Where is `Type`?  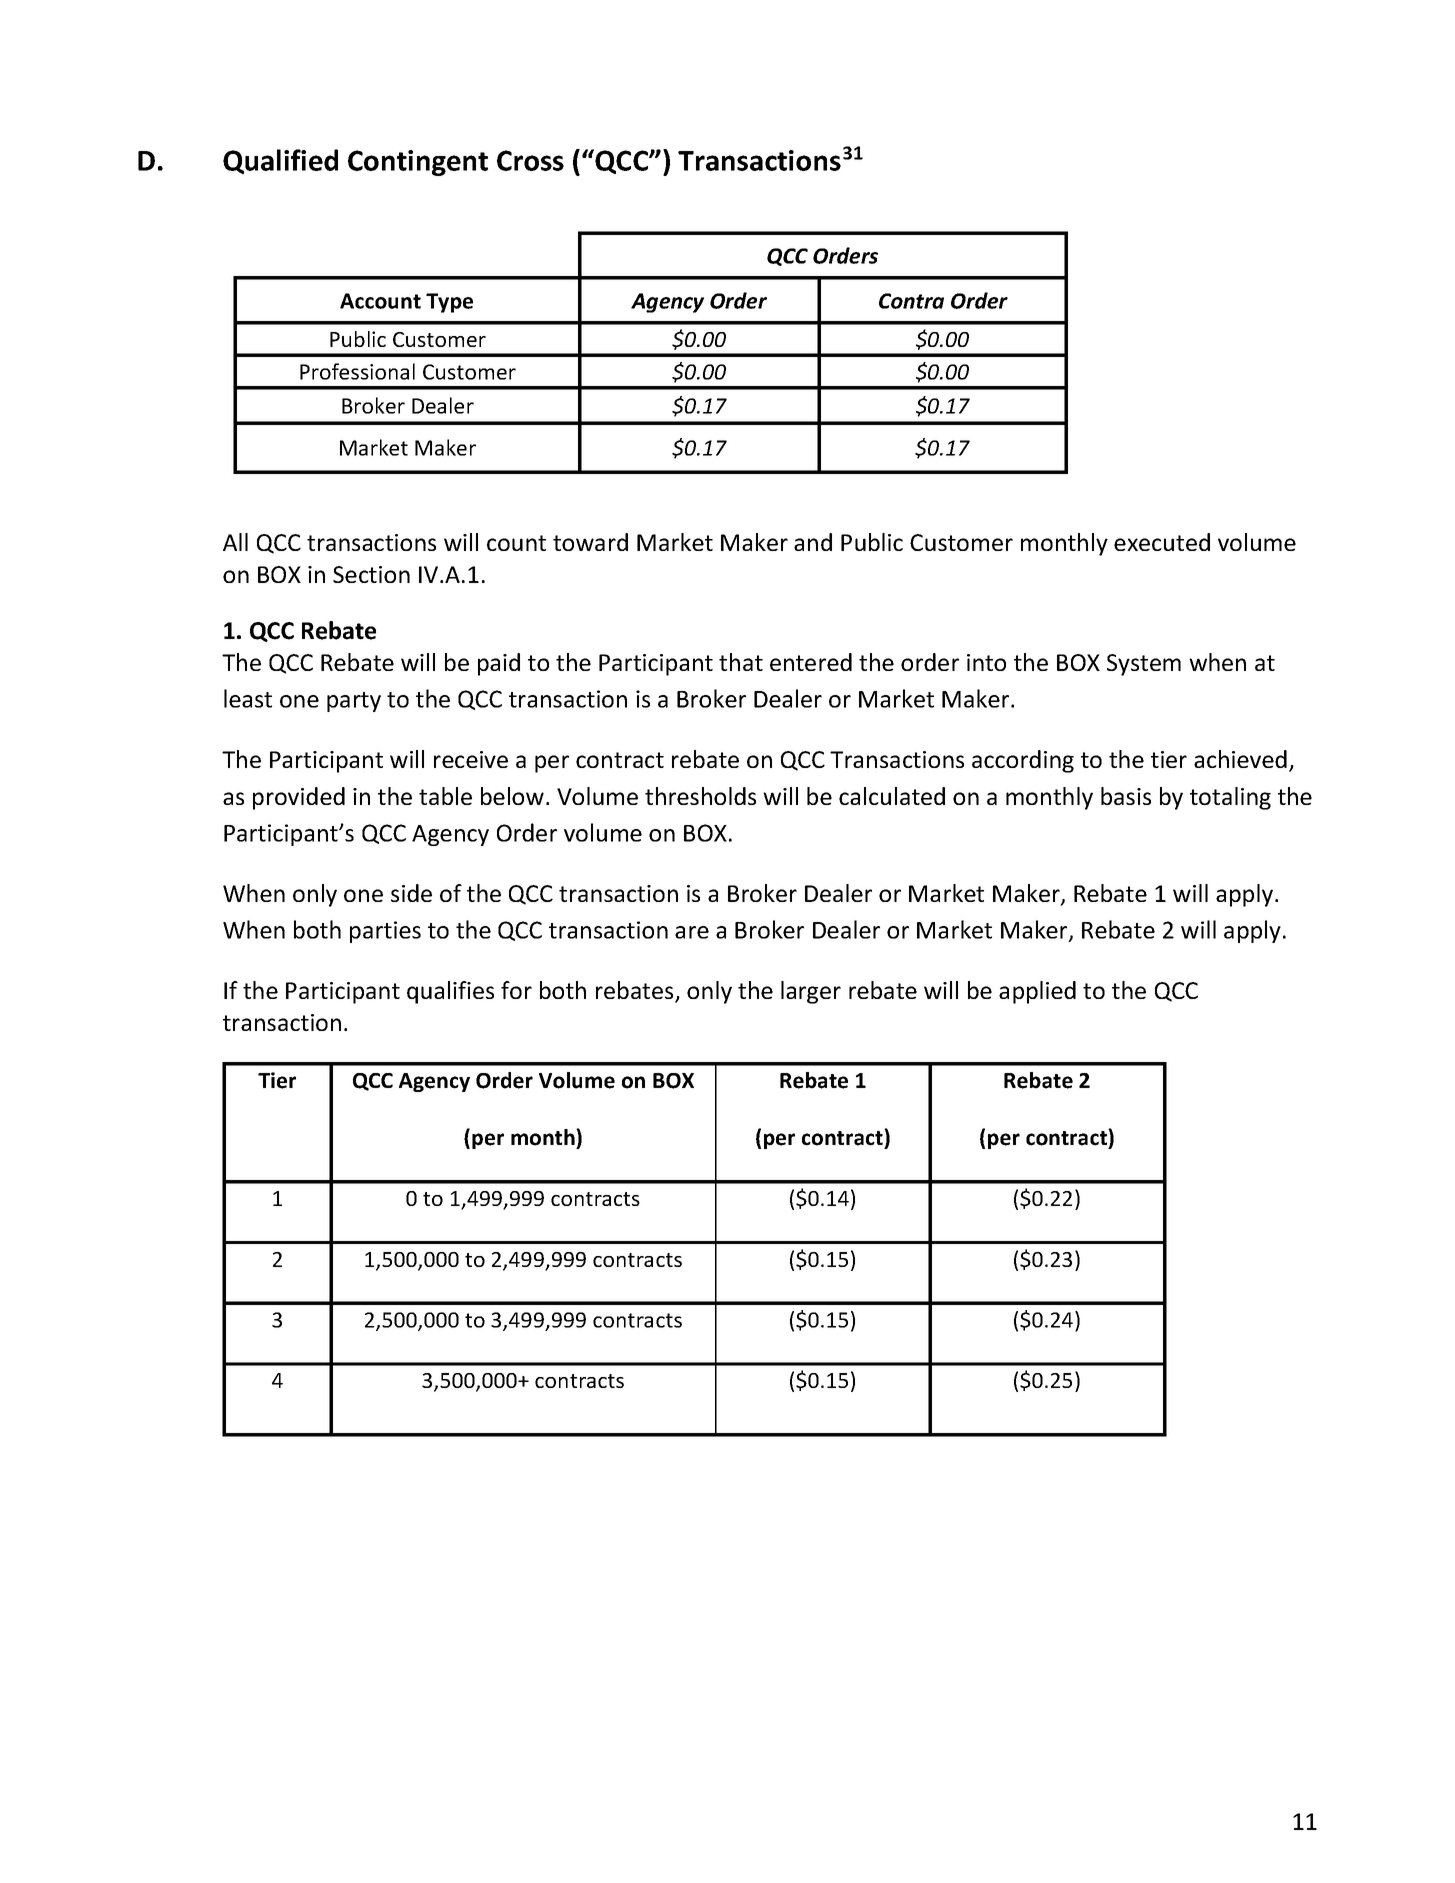
Type is located at coordinates (449, 303).
